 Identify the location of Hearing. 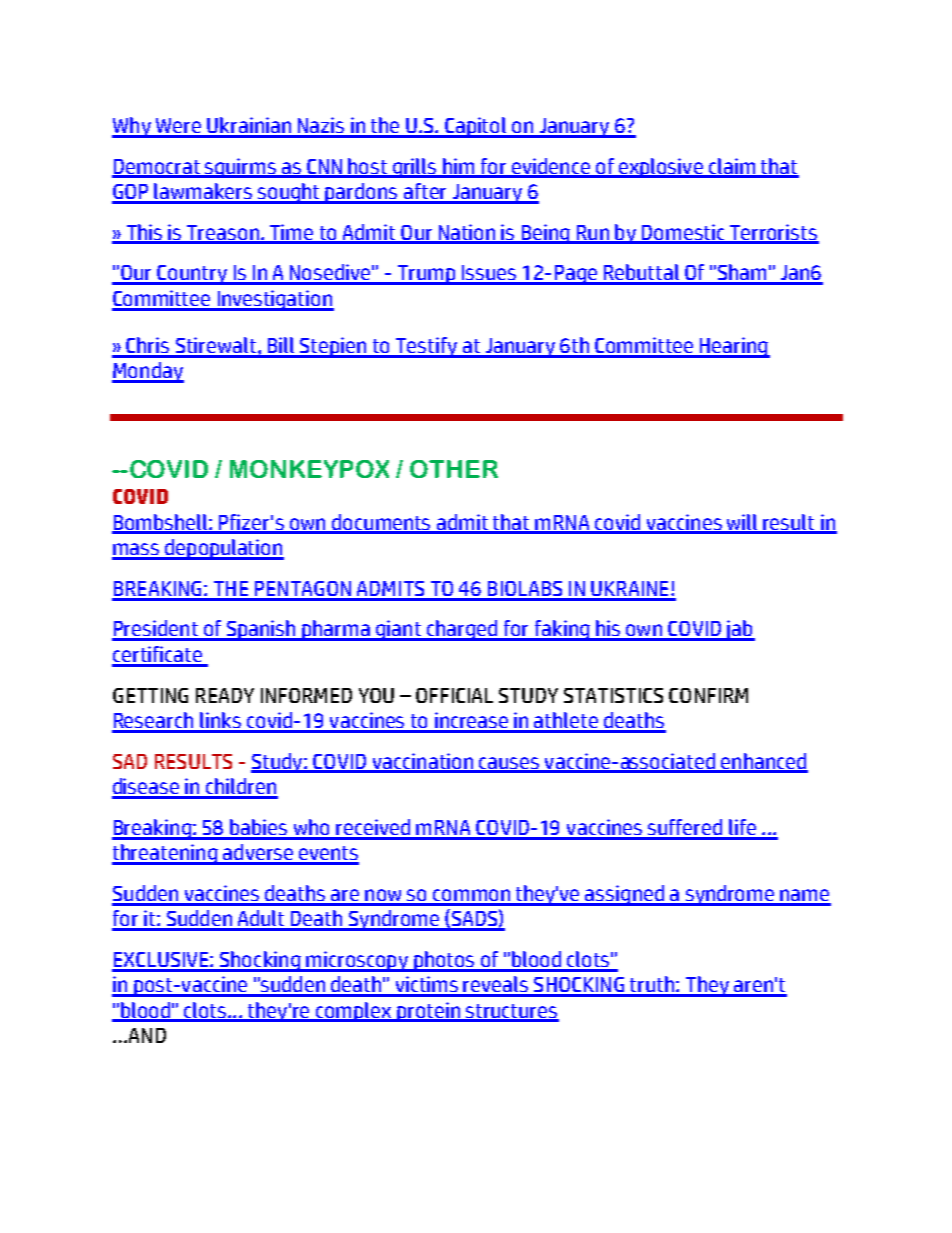
(734, 347).
